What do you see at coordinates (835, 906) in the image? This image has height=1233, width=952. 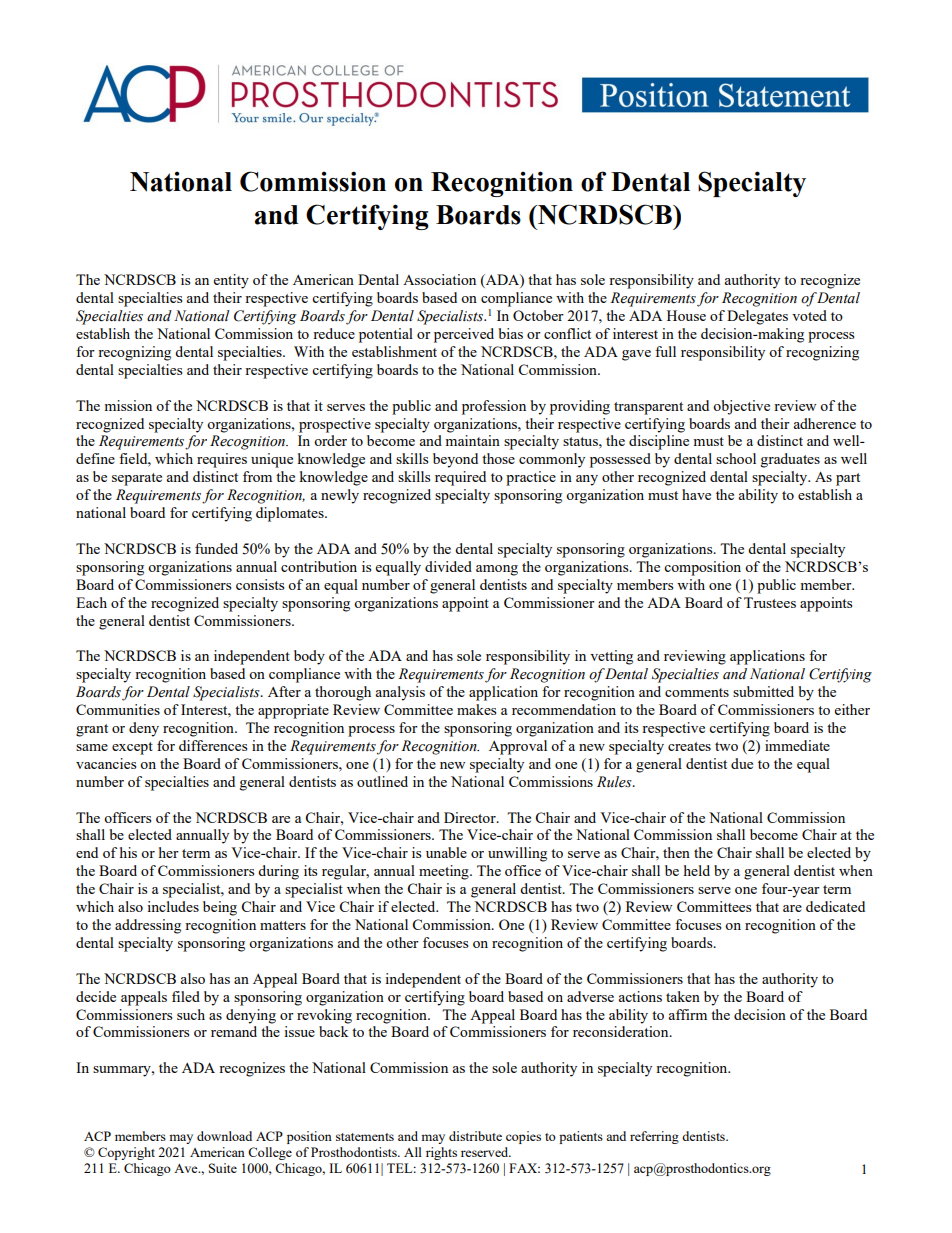 I see `dedicated` at bounding box center [835, 906].
